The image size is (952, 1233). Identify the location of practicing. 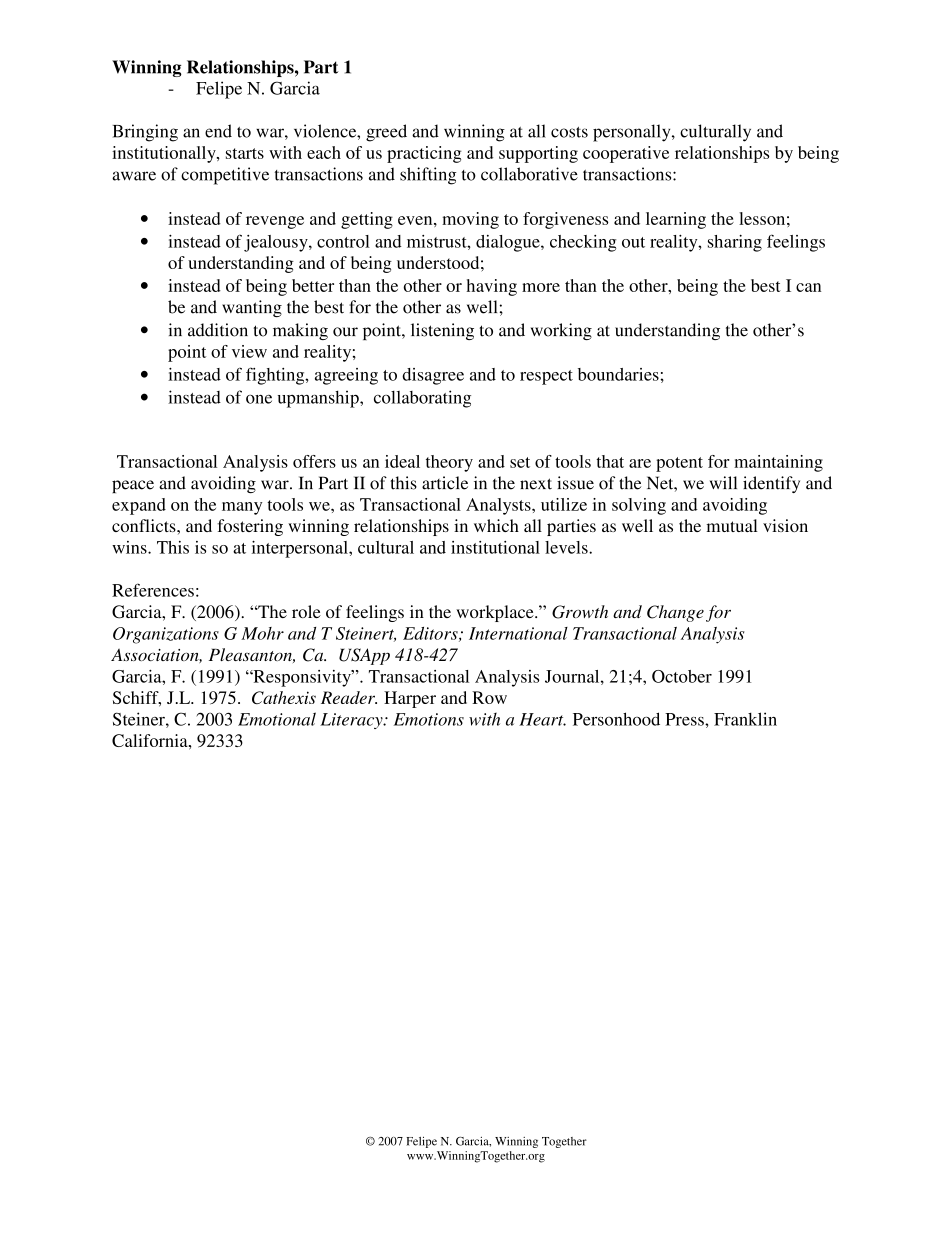
(424, 154).
